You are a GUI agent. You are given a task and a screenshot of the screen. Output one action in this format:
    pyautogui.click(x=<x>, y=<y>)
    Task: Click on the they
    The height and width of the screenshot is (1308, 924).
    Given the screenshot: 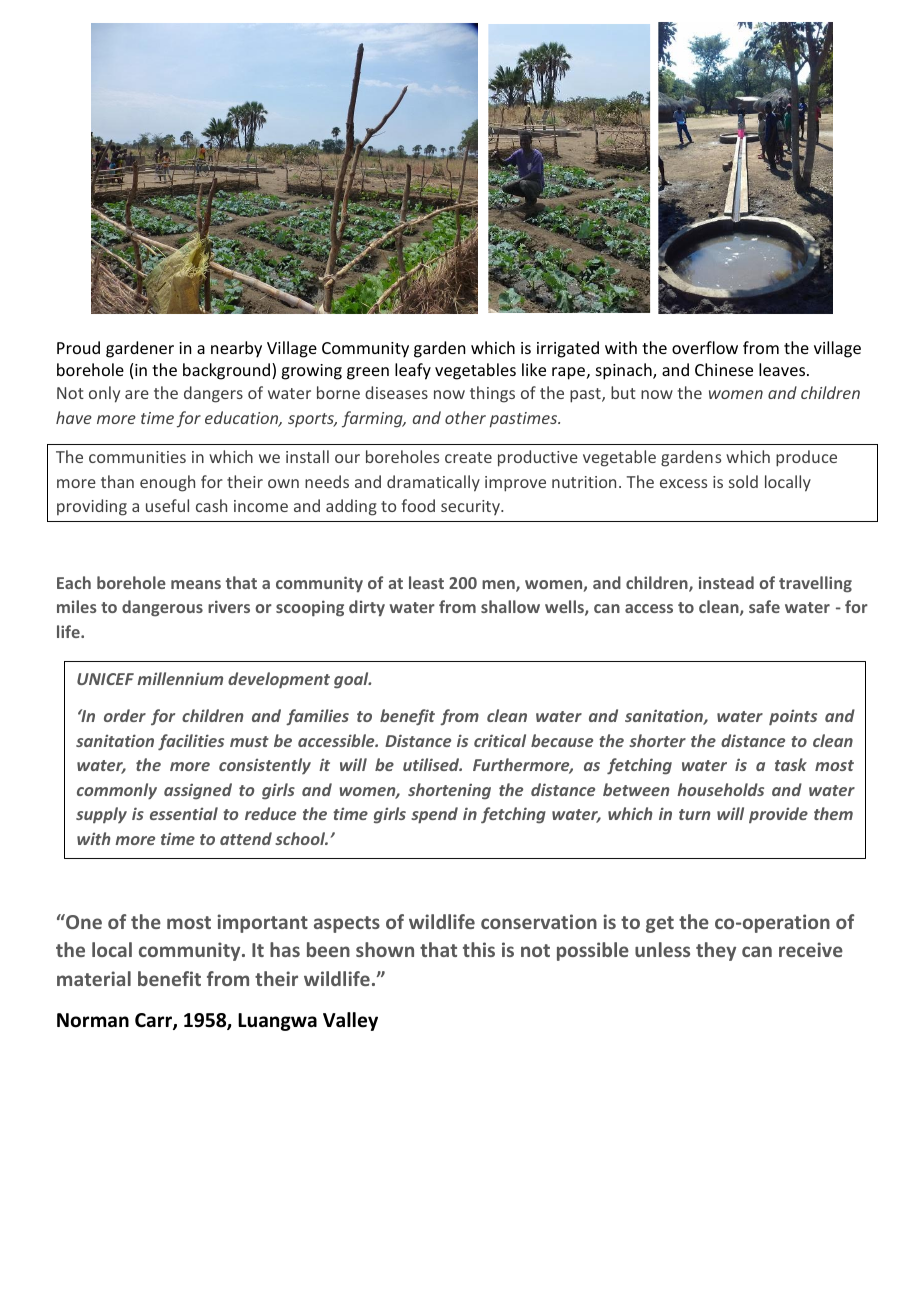 What is the action you would take?
    pyautogui.click(x=716, y=951)
